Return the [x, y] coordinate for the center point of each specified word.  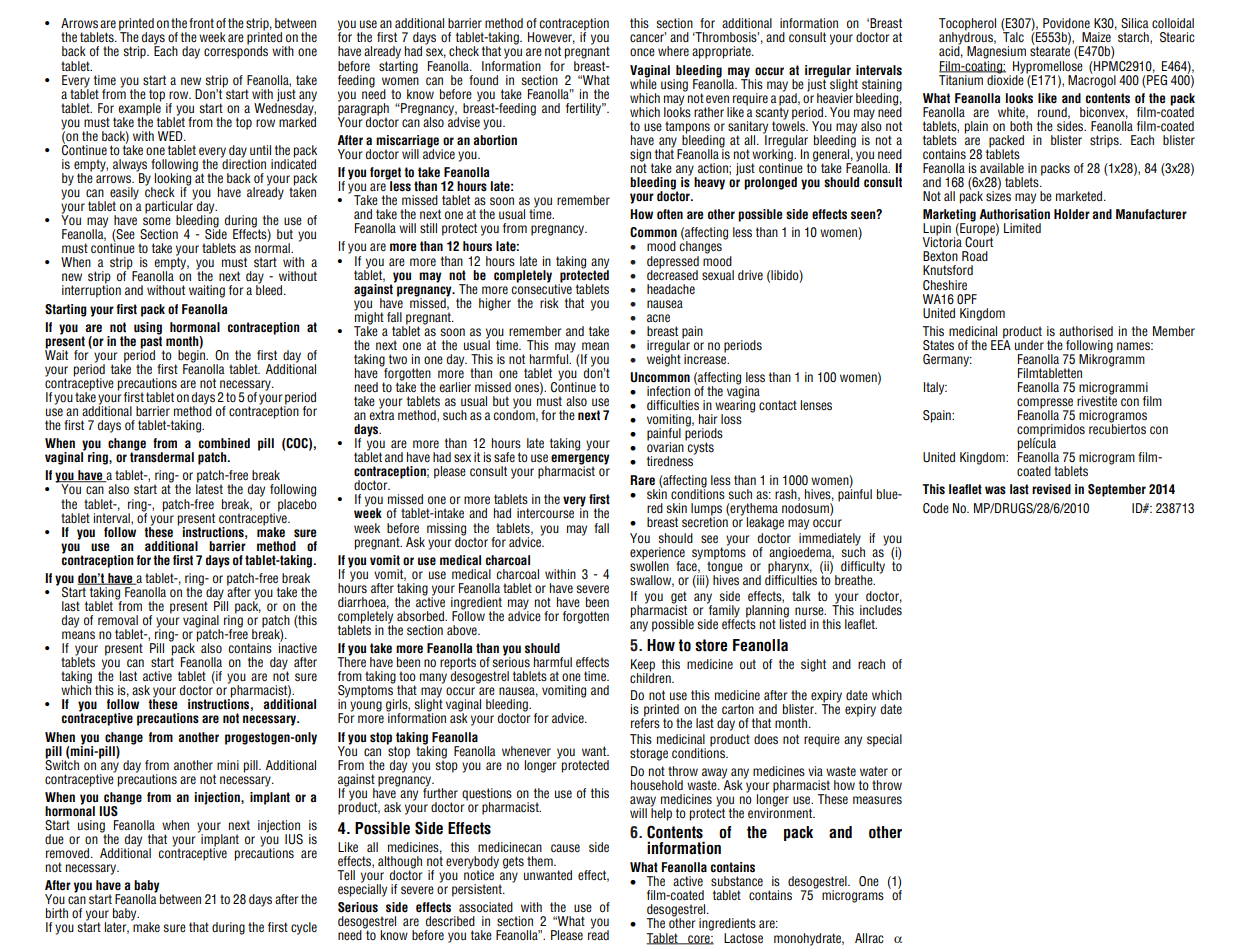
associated [486, 907]
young [366, 706]
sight [813, 665]
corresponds [236, 51]
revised [1051, 489]
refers [645, 721]
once [642, 52]
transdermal [162, 456]
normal [273, 246]
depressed [673, 262]
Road [975, 256]
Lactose [743, 938]
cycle [304, 928]
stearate [1050, 51]
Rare [642, 480]
